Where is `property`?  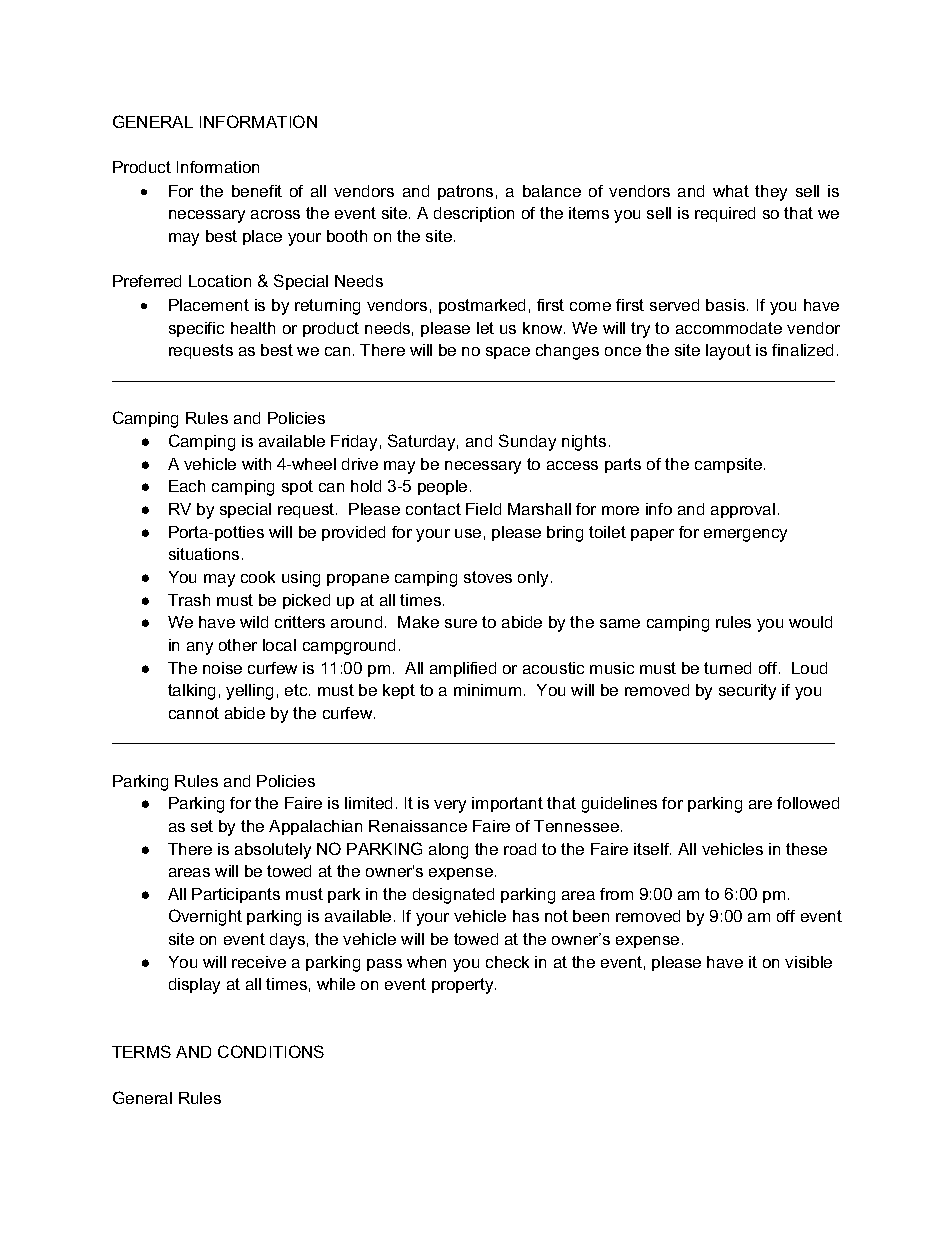
property is located at coordinates (464, 986).
